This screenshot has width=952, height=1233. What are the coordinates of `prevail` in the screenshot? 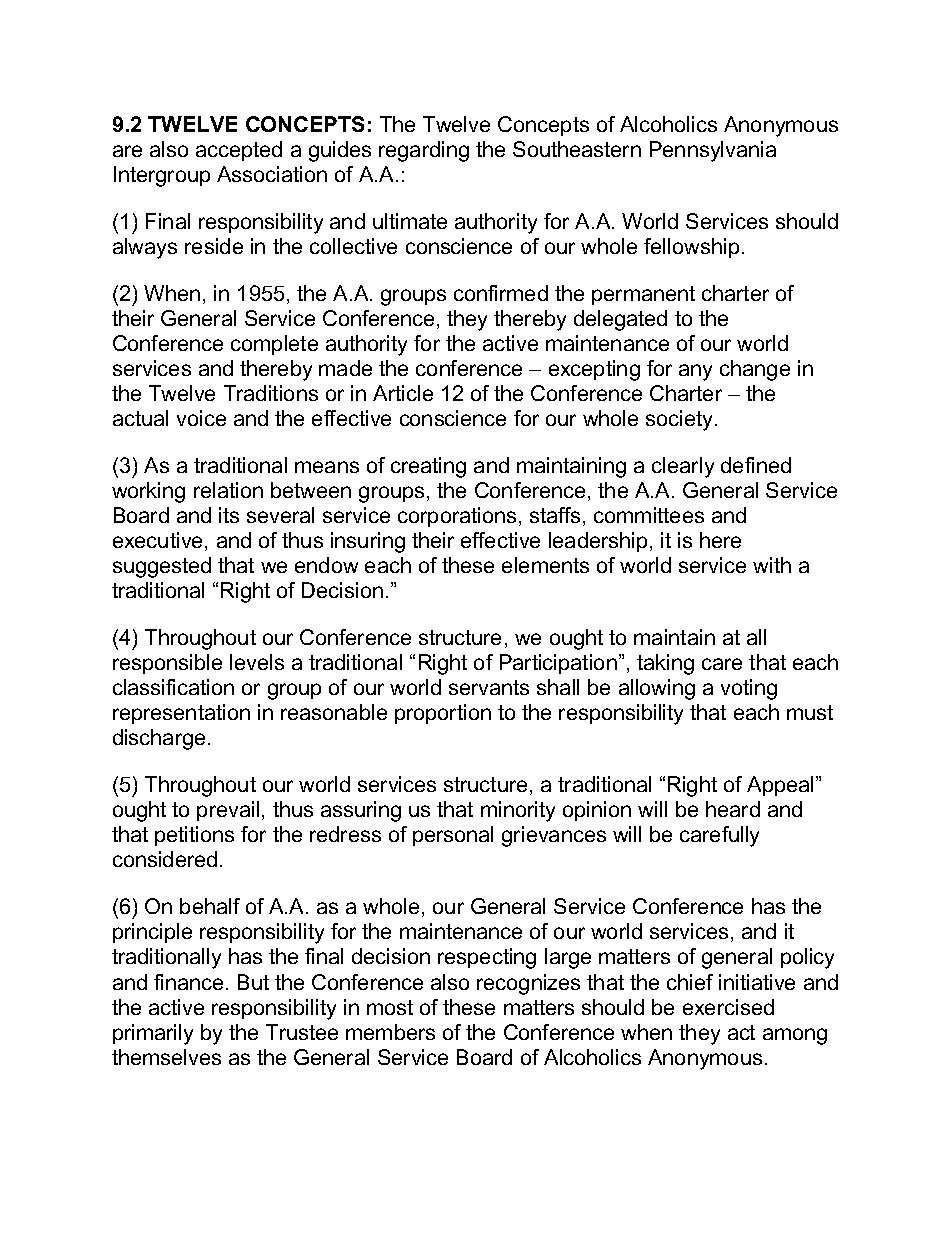 It's located at (228, 811).
